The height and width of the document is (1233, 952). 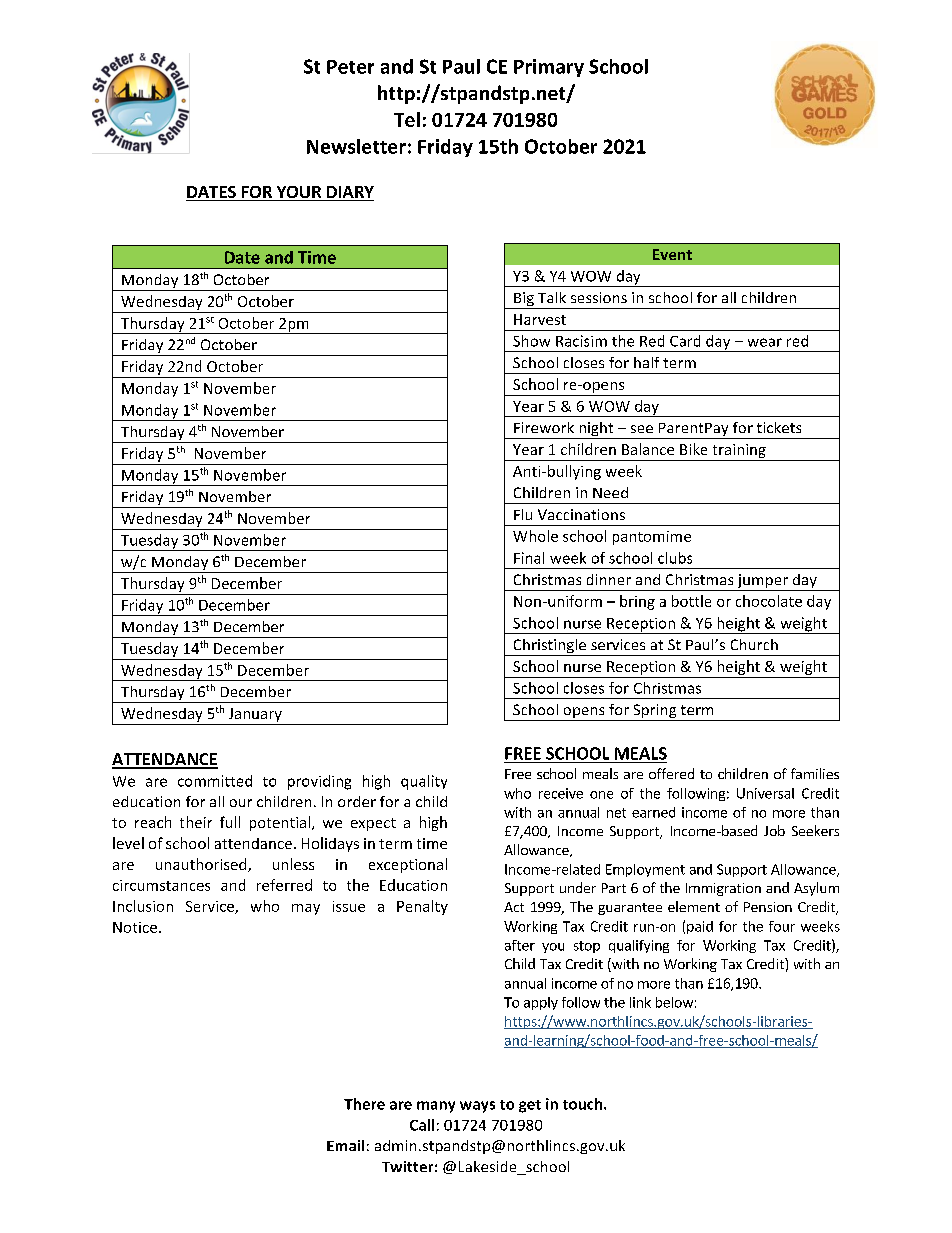 I want to click on Email, so click(x=345, y=1145).
